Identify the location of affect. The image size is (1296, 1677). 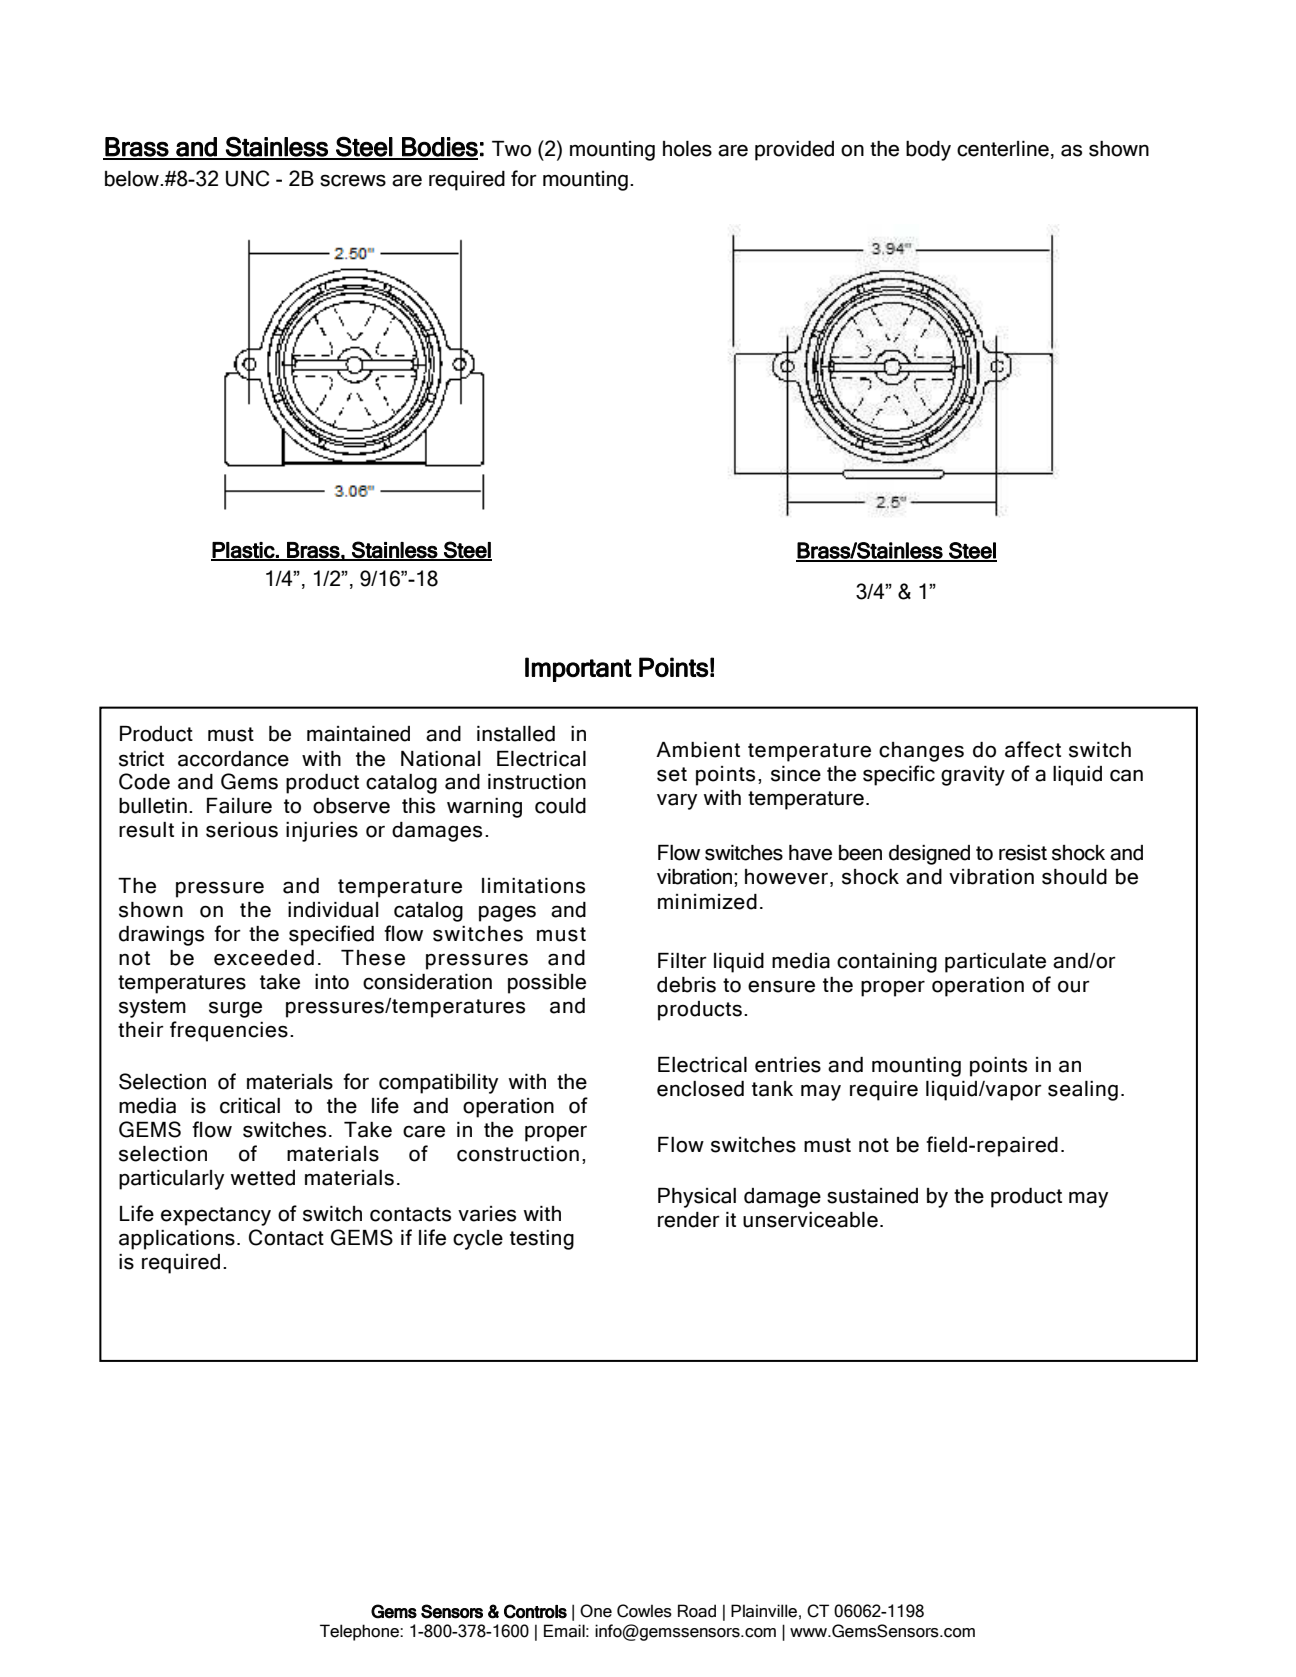
(1033, 749).
